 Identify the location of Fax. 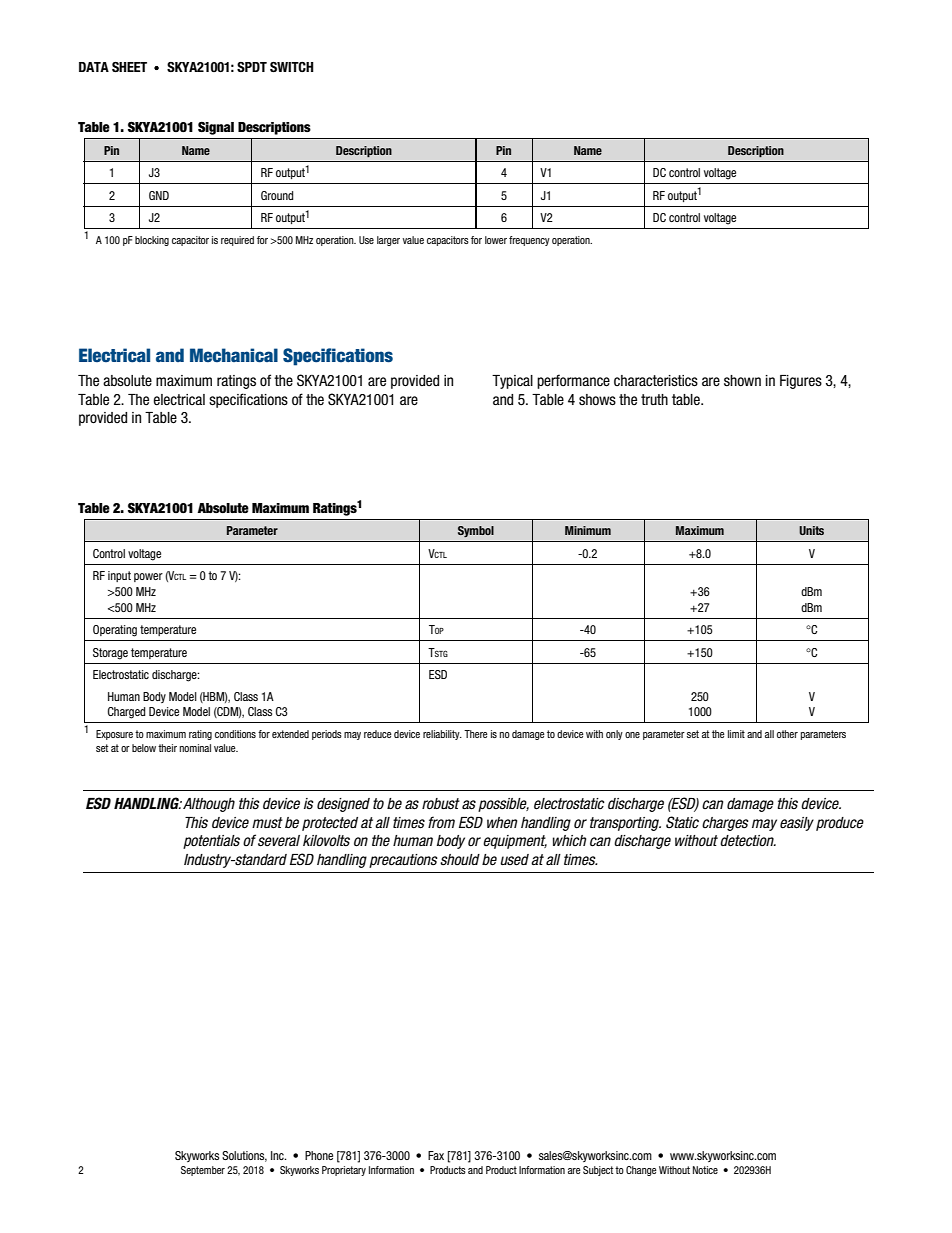
(436, 1155).
